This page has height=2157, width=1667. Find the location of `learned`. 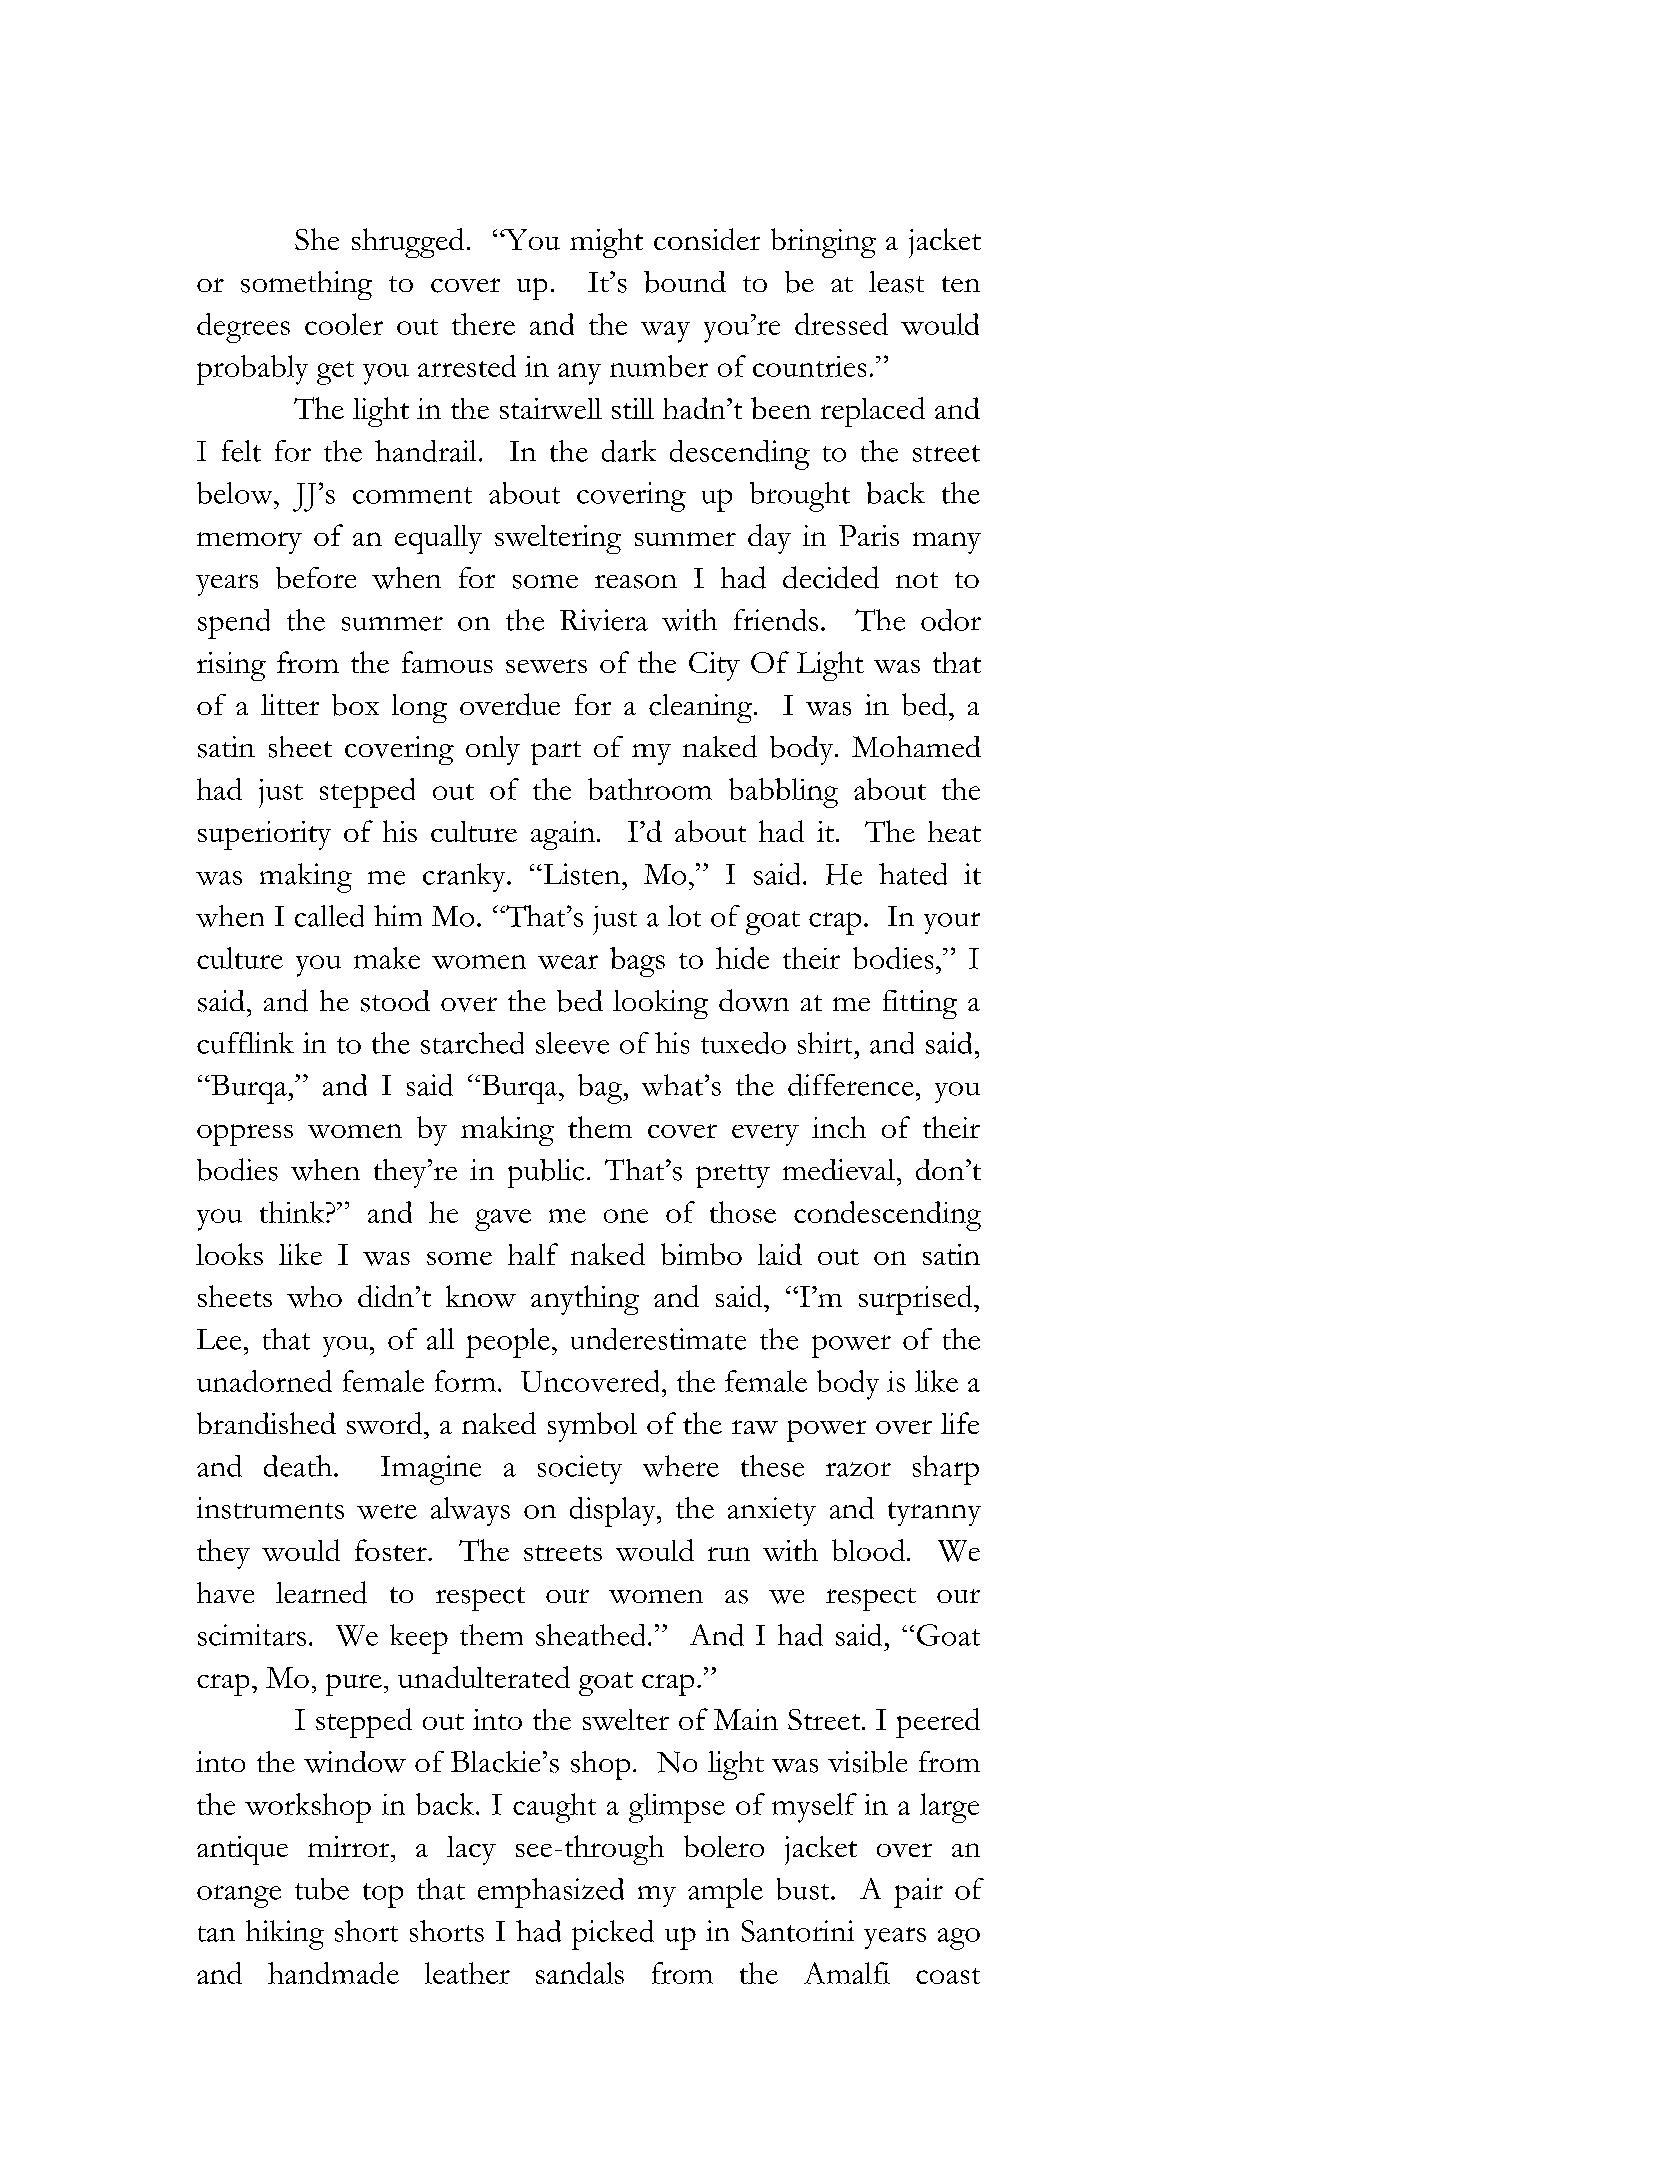

learned is located at coordinates (321, 1592).
